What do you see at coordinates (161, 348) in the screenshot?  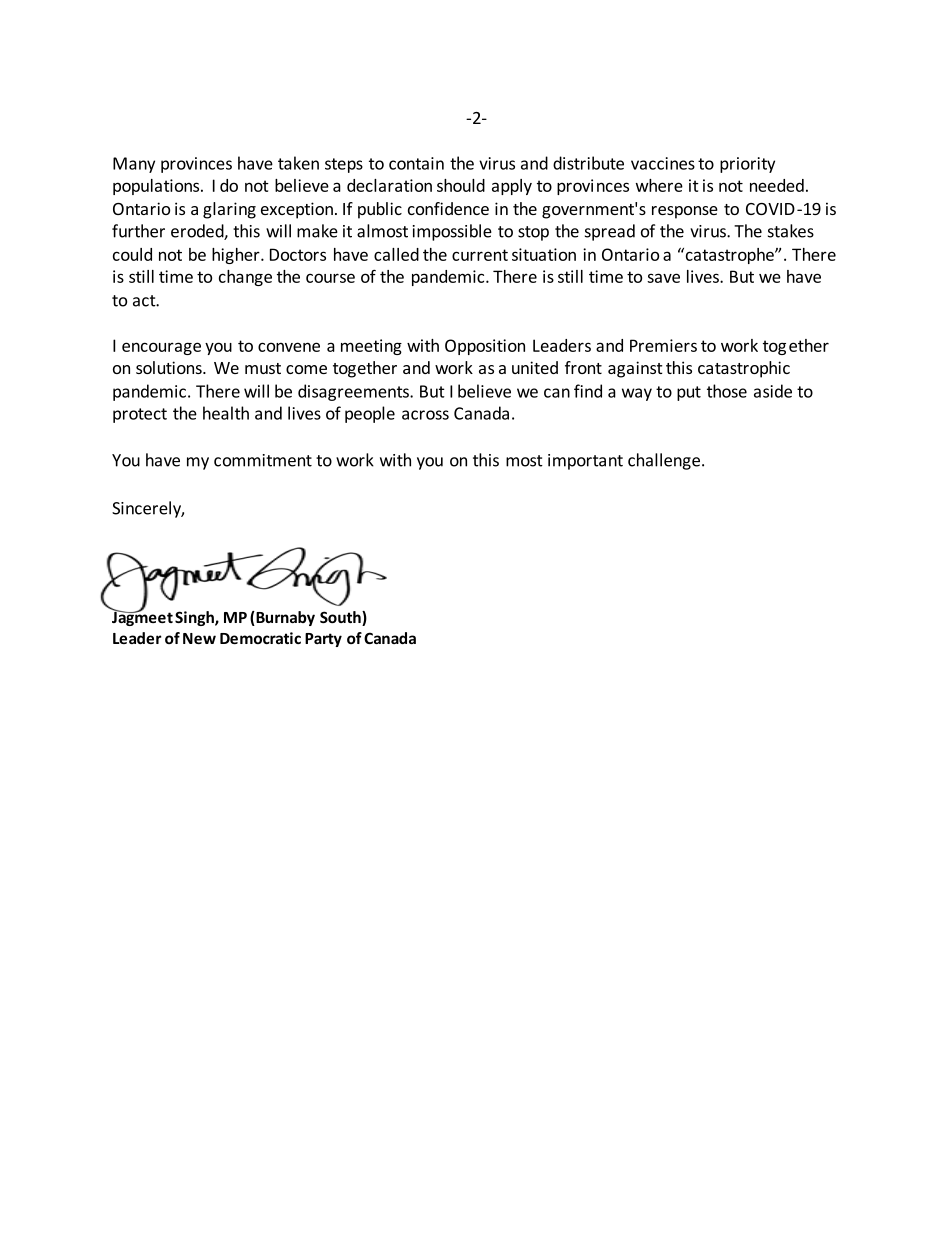 I see `encourage` at bounding box center [161, 348].
